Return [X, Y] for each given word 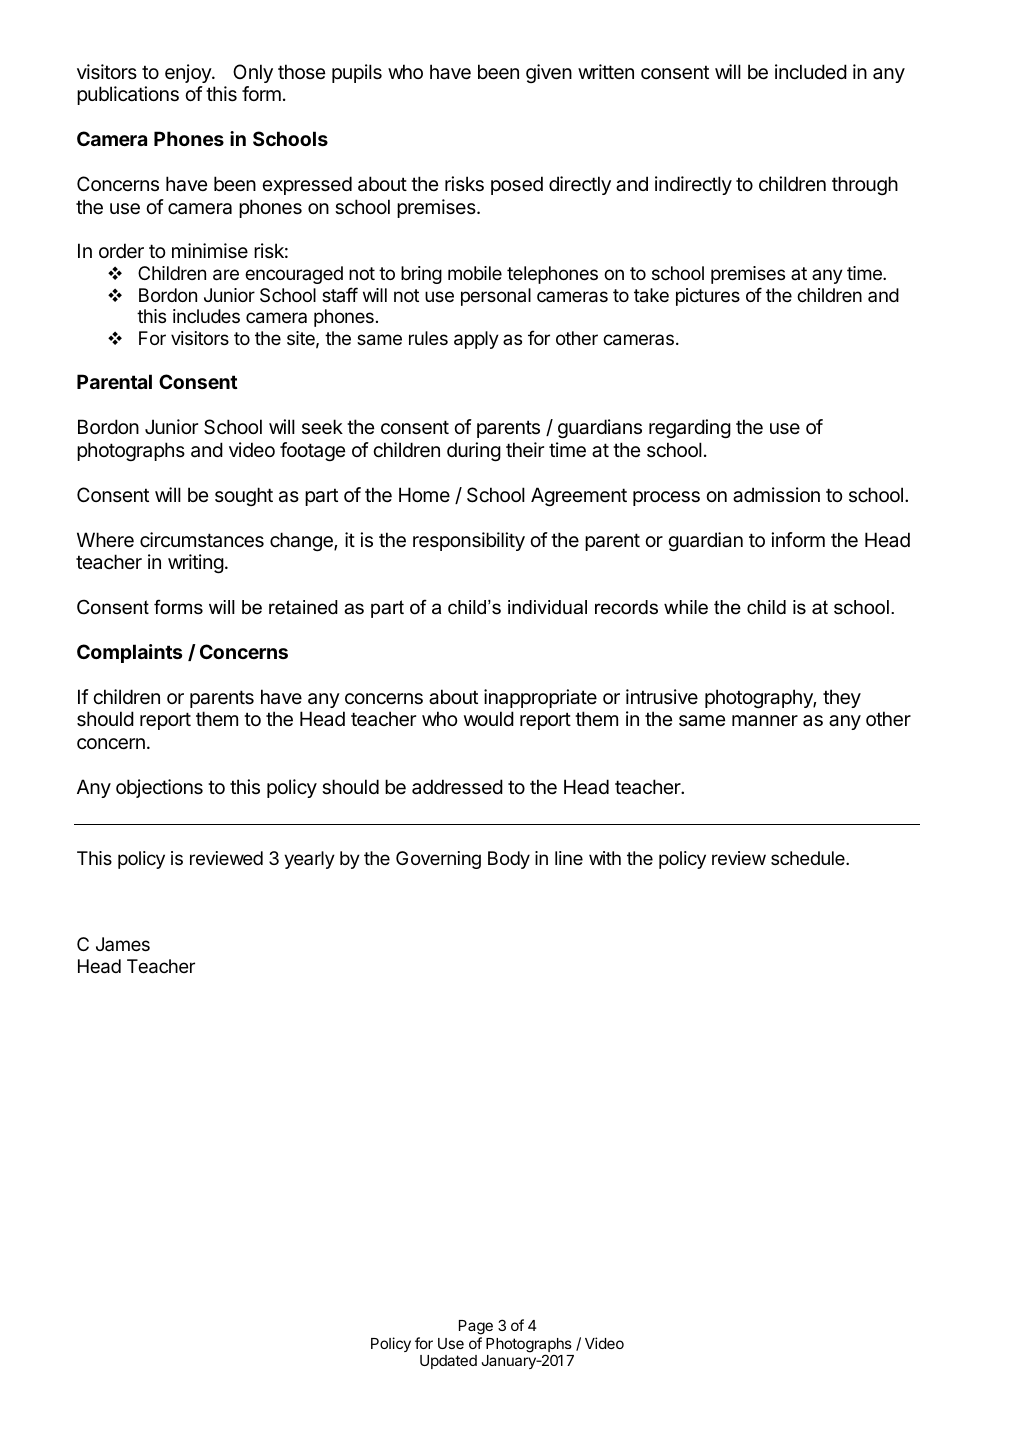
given [549, 73]
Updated [448, 1362]
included [811, 71]
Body [509, 860]
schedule [809, 858]
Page [476, 1327]
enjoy [189, 73]
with [605, 858]
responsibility [469, 541]
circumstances [202, 540]
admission [776, 495]
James [123, 944]
